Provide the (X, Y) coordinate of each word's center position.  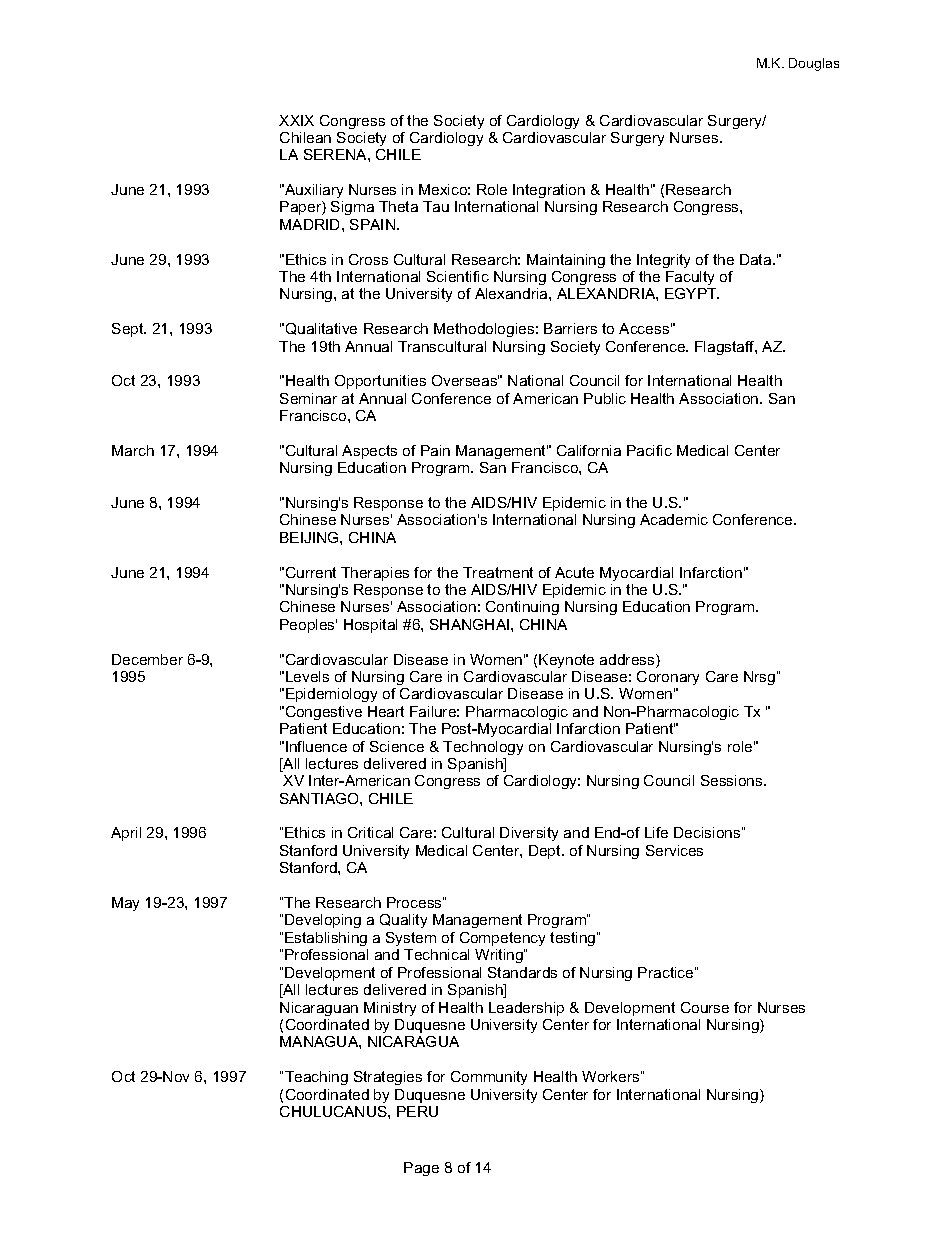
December (147, 659)
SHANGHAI (471, 624)
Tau (436, 206)
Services (674, 850)
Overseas (465, 380)
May (125, 904)
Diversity (529, 834)
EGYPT (692, 293)
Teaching (316, 1078)
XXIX (296, 120)
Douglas (814, 64)
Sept (129, 330)
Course (705, 1007)
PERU (417, 1111)
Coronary (668, 678)
